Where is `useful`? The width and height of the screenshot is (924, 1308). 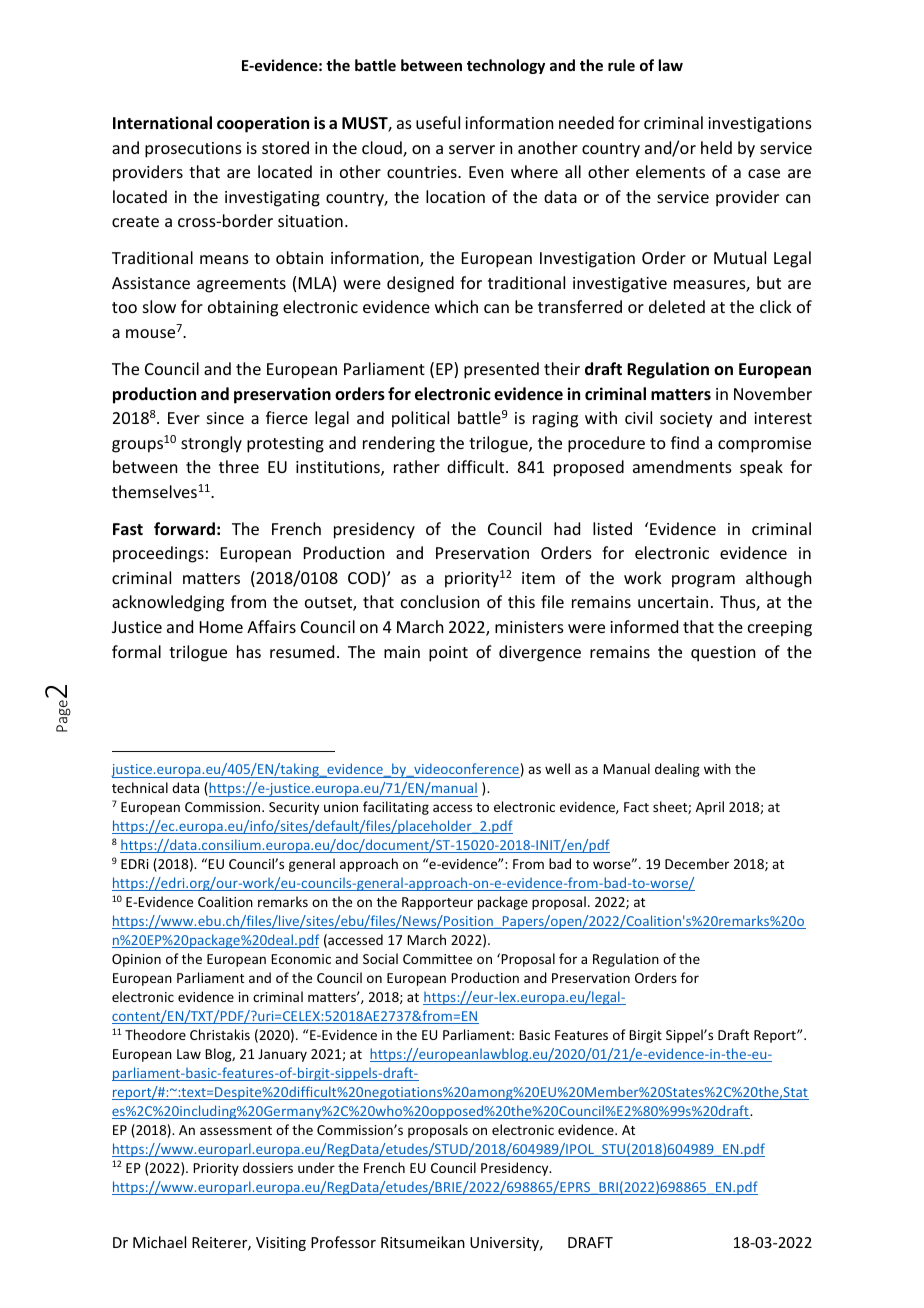 useful is located at coordinates (438, 122).
